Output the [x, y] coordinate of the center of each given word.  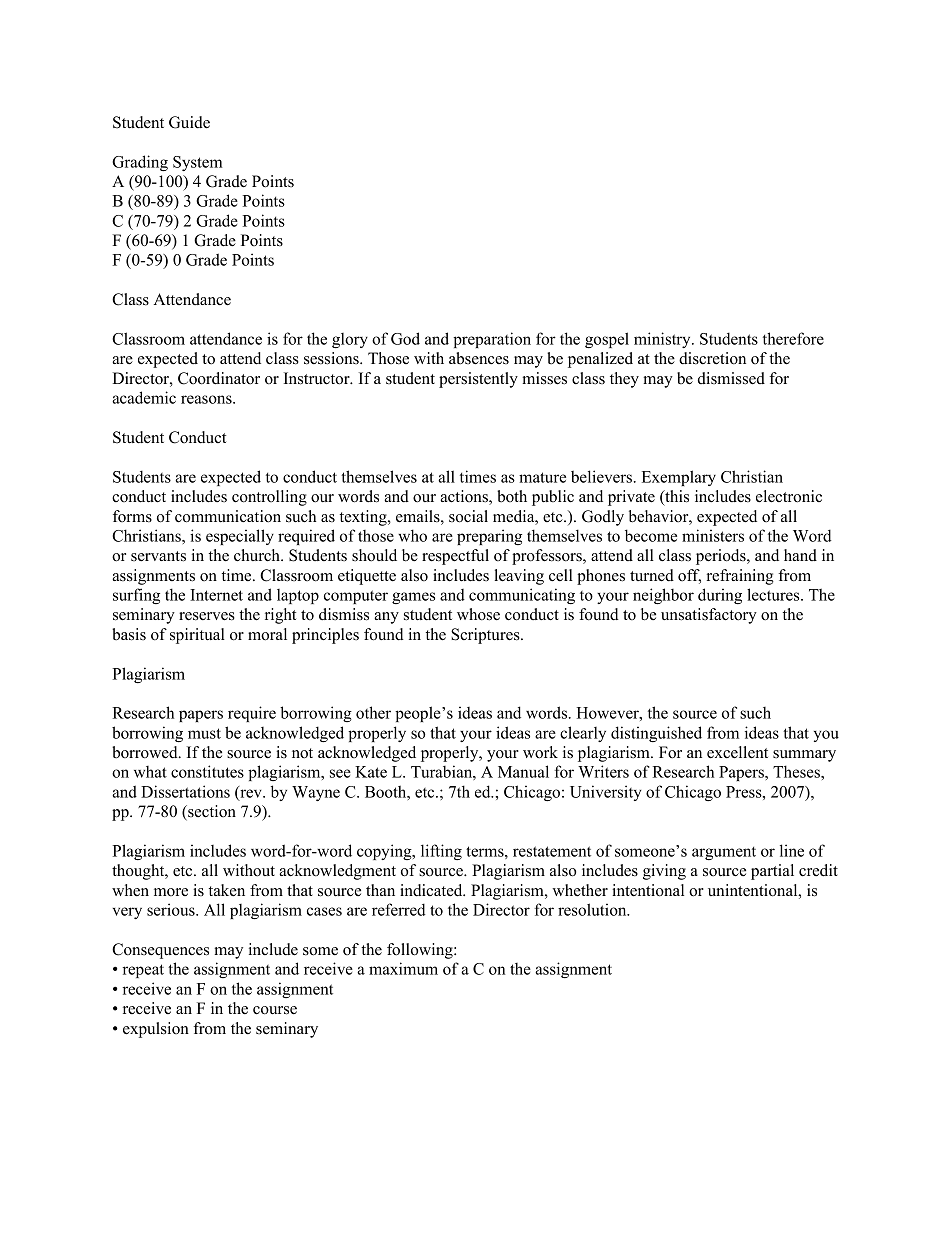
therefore [793, 338]
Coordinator [219, 378]
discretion [712, 358]
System [198, 163]
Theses [797, 771]
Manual [523, 771]
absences [479, 358]
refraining [740, 577]
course [275, 1010]
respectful [455, 557]
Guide [189, 122]
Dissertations [185, 791]
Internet [216, 595]
